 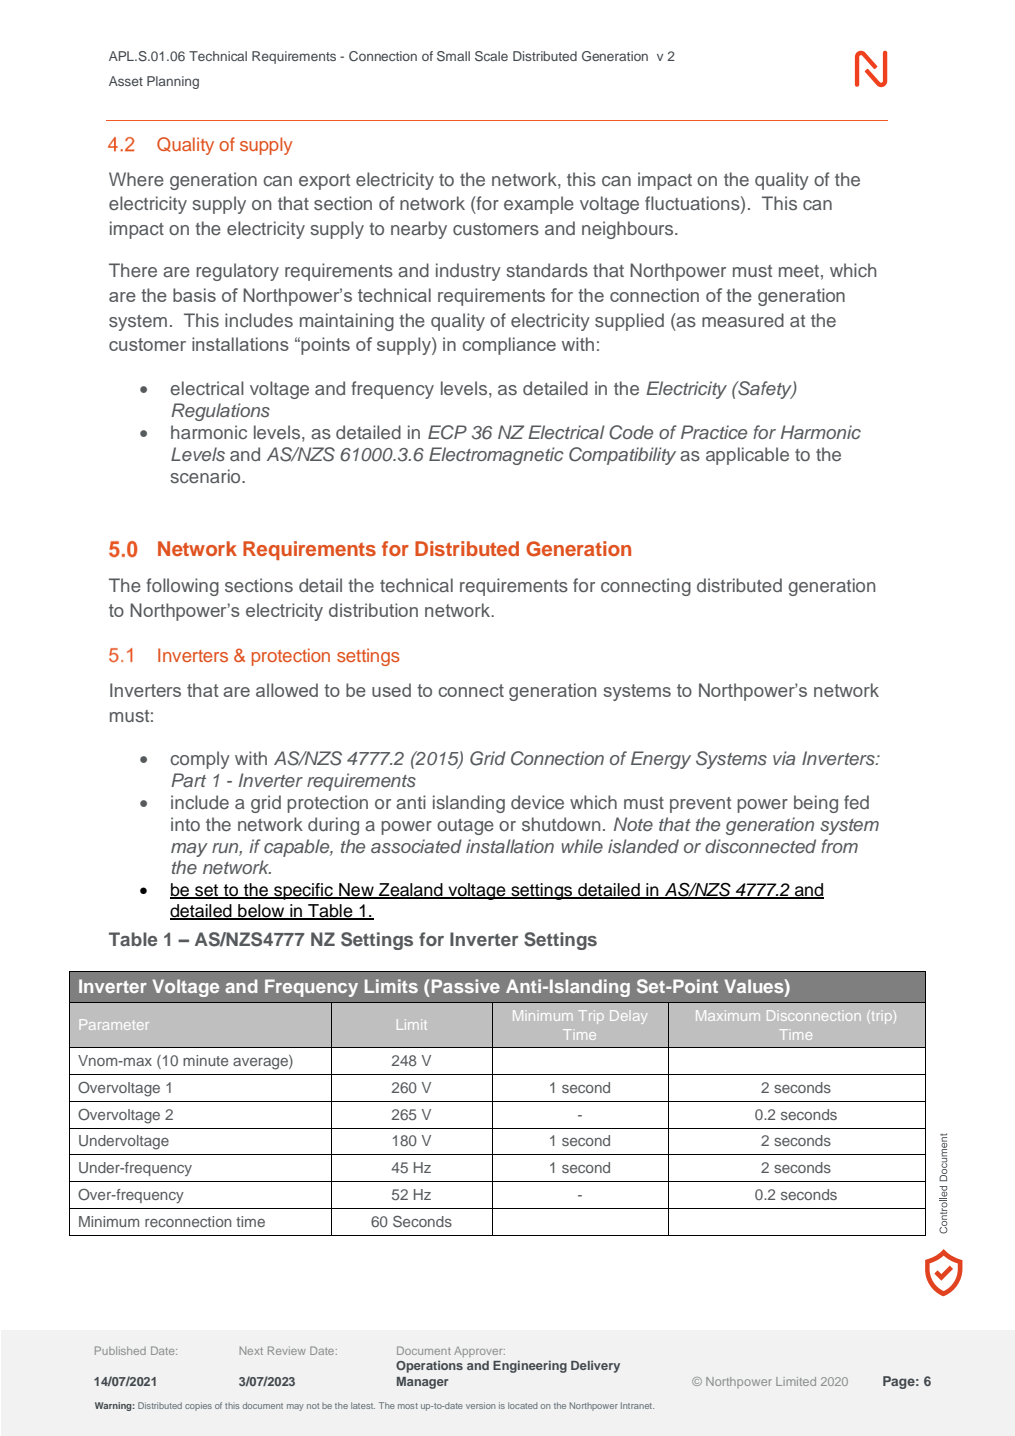 What do you see at coordinates (198, 1406) in the screenshot?
I see `copies` at bounding box center [198, 1406].
